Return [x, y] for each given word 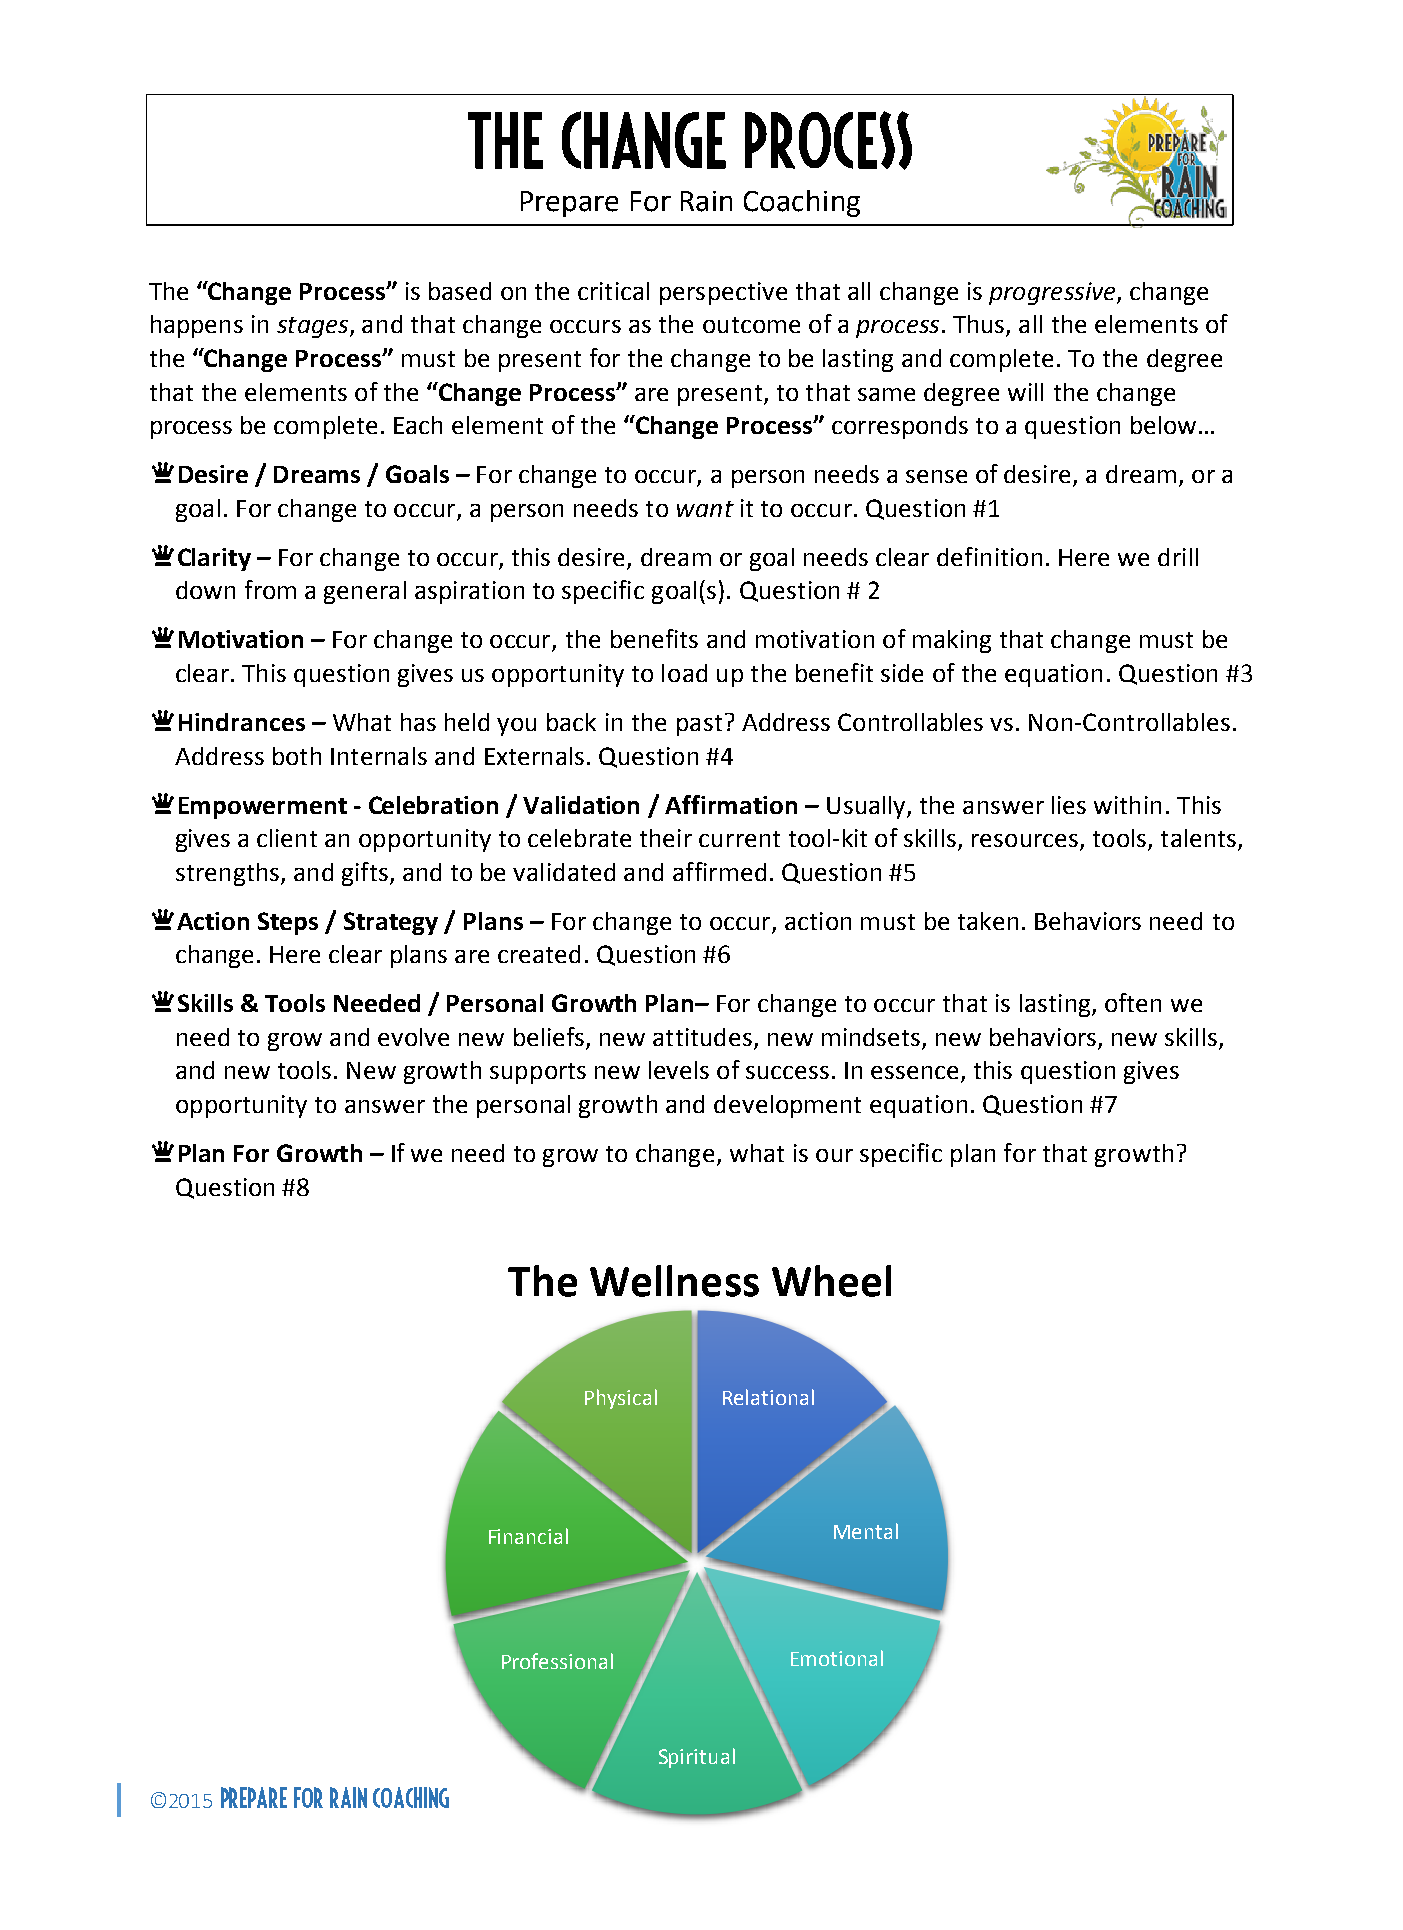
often [1133, 1002]
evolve [413, 1037]
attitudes [702, 1037]
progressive [1053, 293]
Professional [557, 1661]
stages [314, 327]
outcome [751, 325]
